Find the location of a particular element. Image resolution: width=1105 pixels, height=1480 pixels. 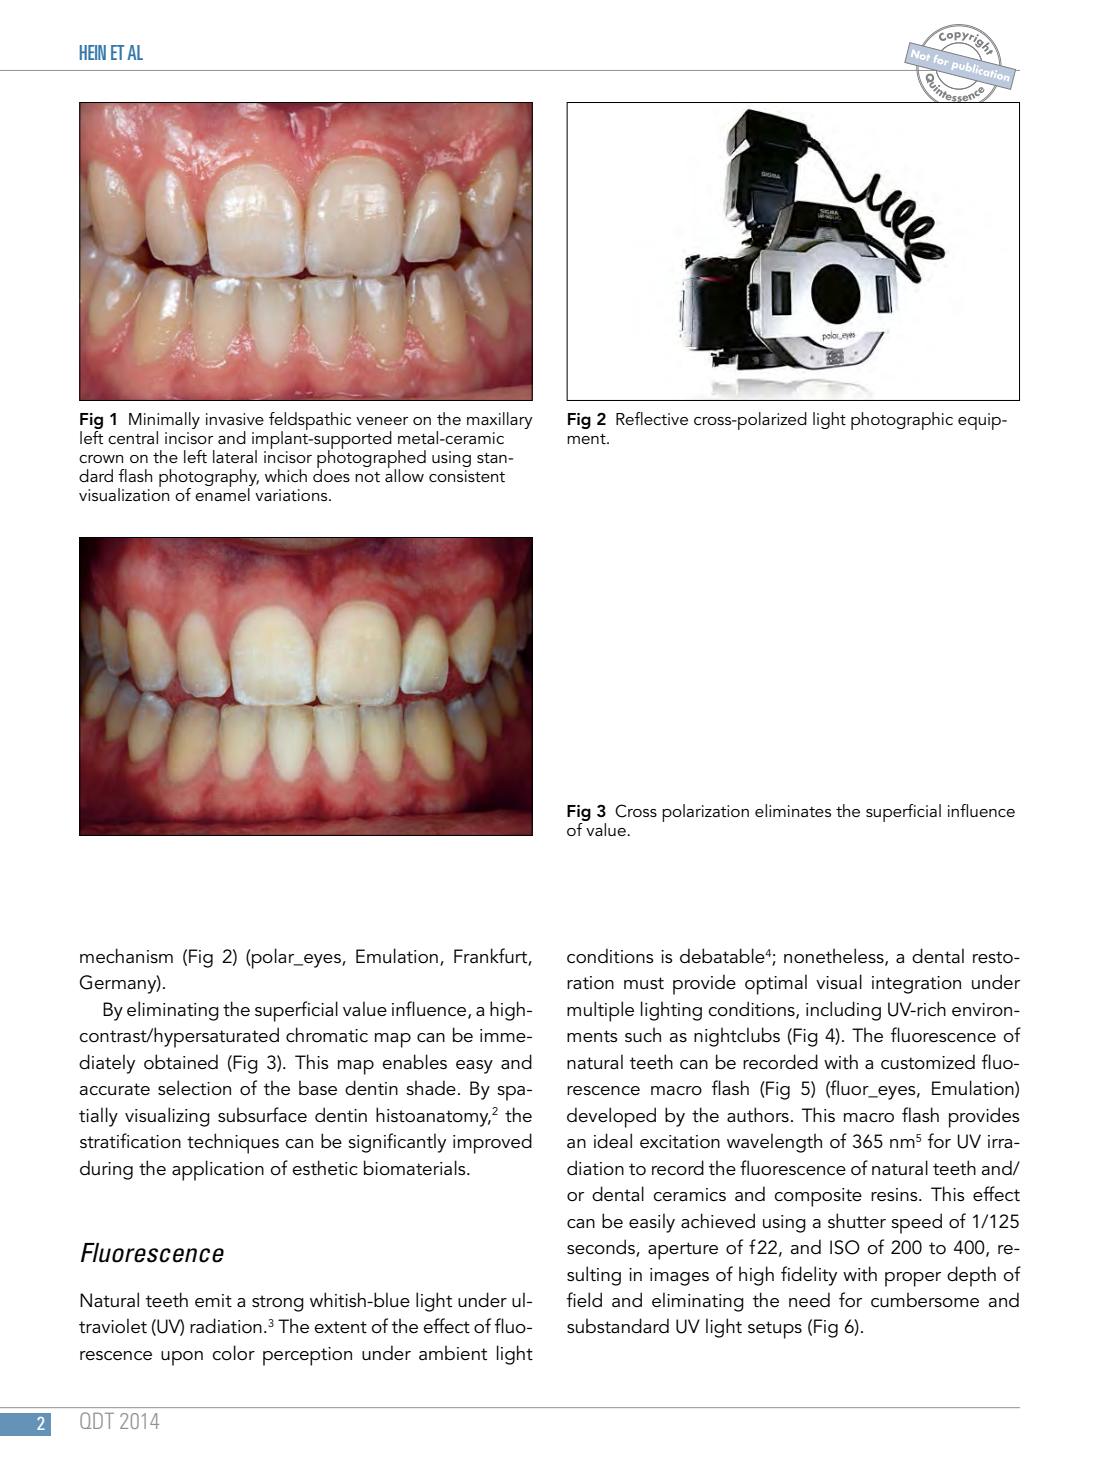

need is located at coordinates (809, 1300).
